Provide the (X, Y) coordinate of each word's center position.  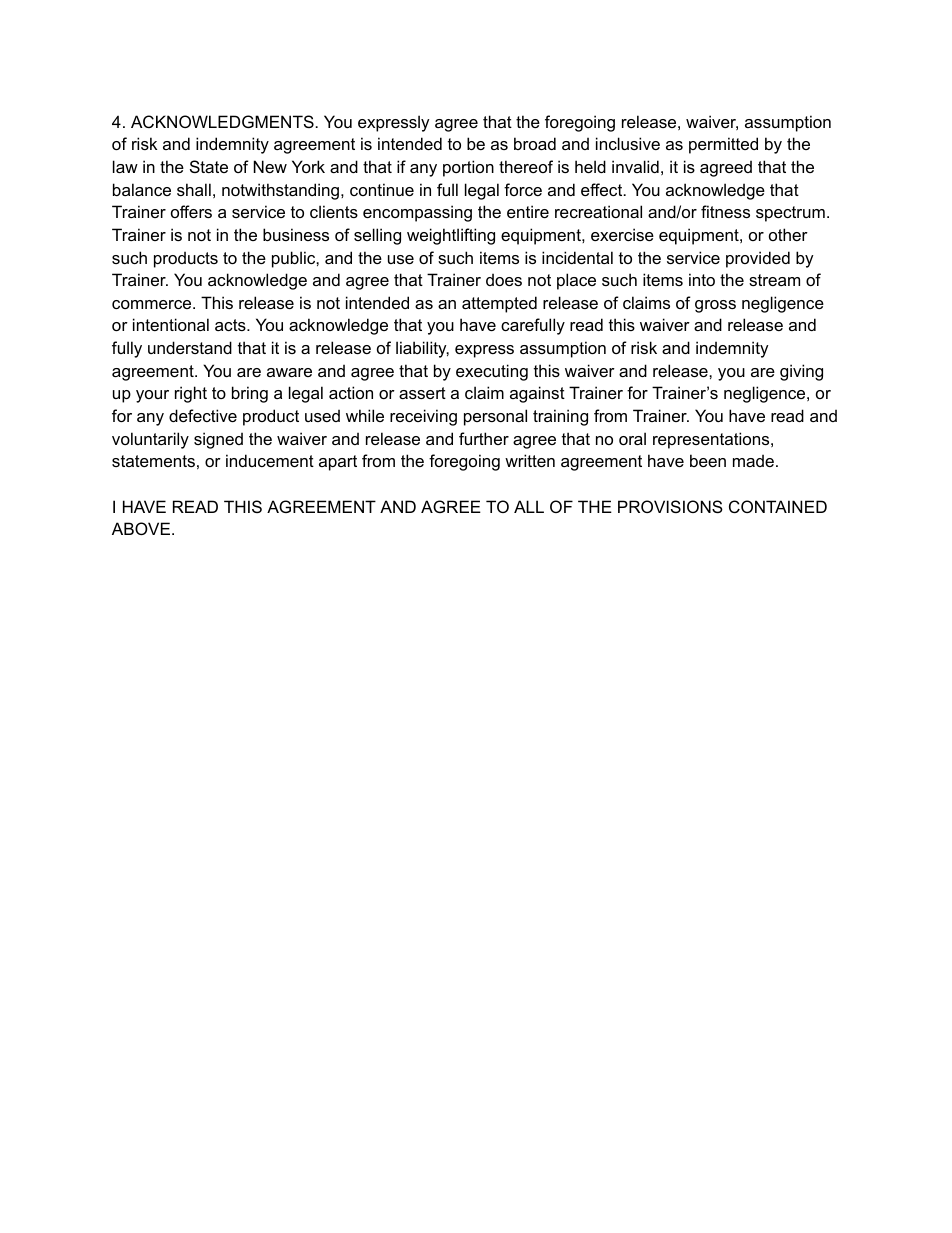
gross (715, 306)
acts (231, 325)
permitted (723, 145)
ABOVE (141, 528)
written (530, 460)
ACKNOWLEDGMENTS (222, 121)
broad (535, 143)
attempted (499, 304)
